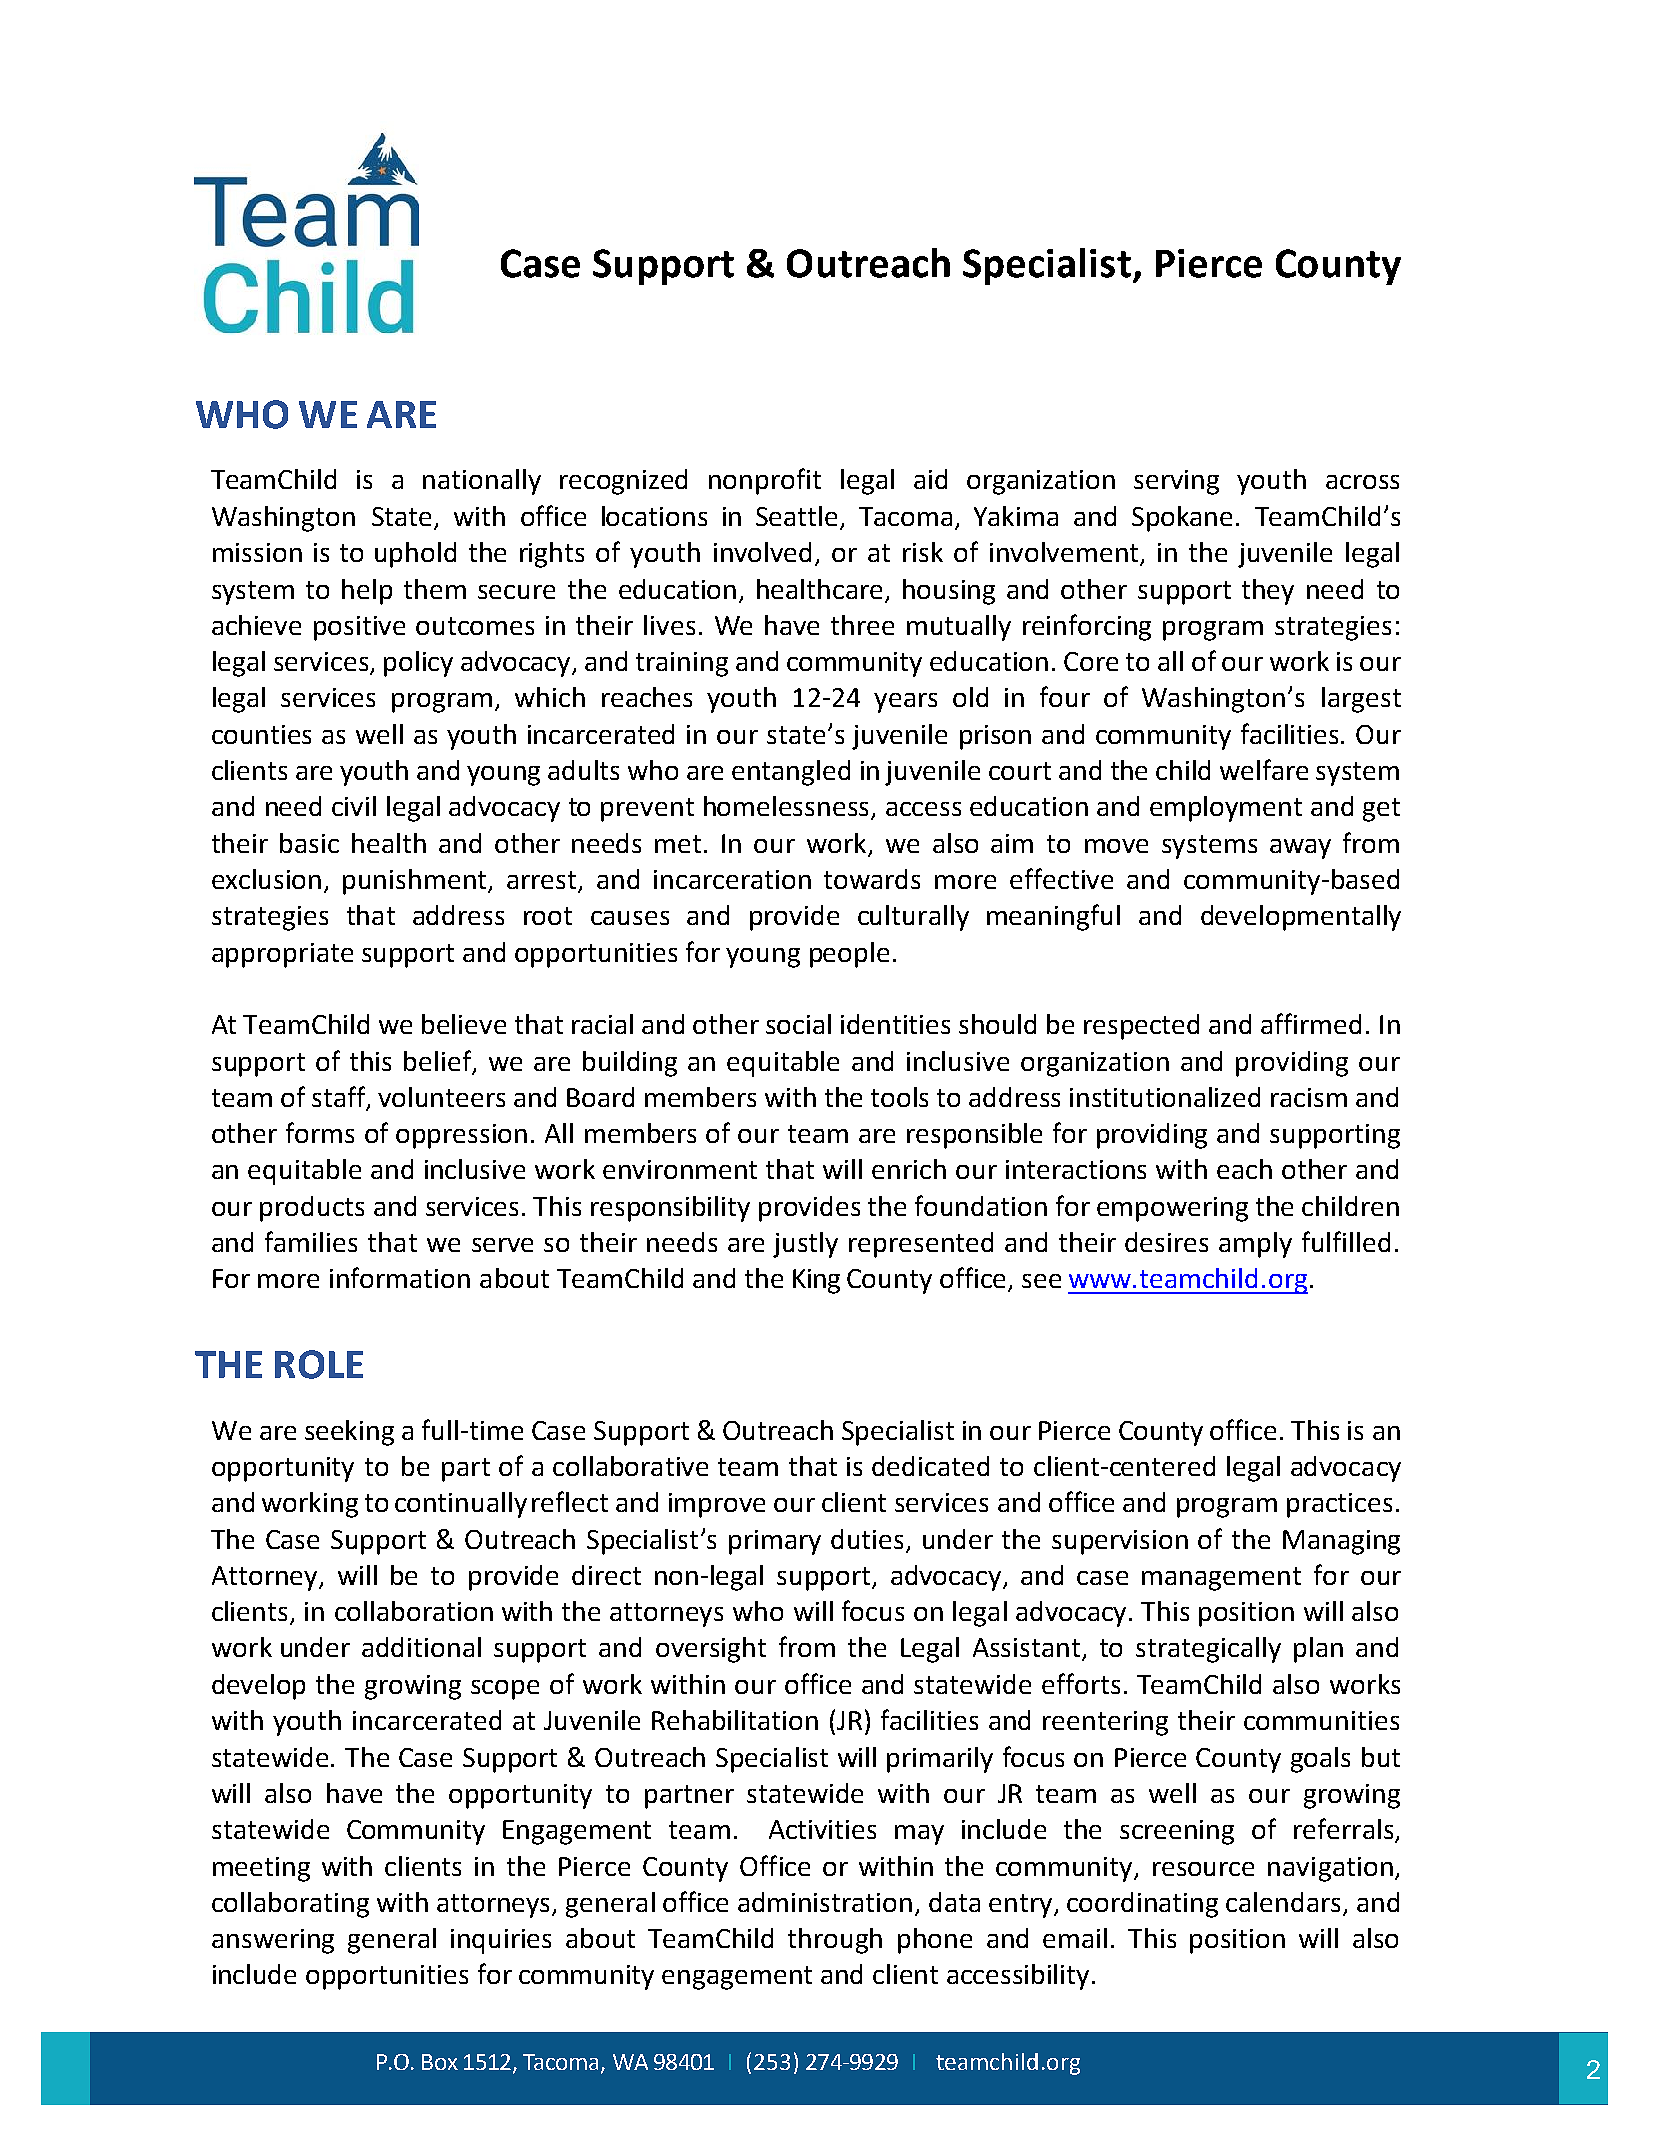 This page has height=2142, width=1655. I want to click on Box, so click(440, 2062).
